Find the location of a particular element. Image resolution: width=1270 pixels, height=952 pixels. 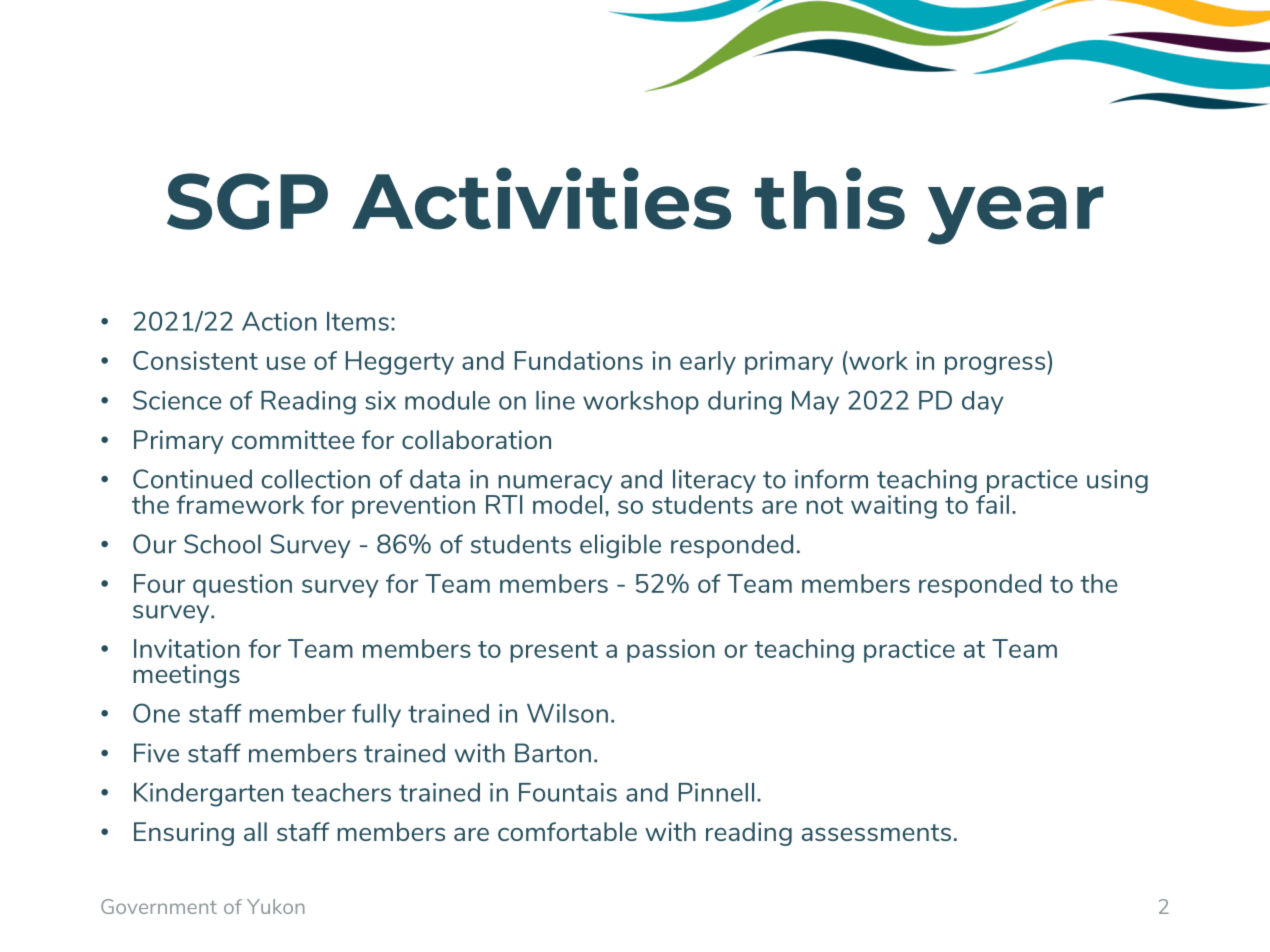

fully is located at coordinates (376, 716).
